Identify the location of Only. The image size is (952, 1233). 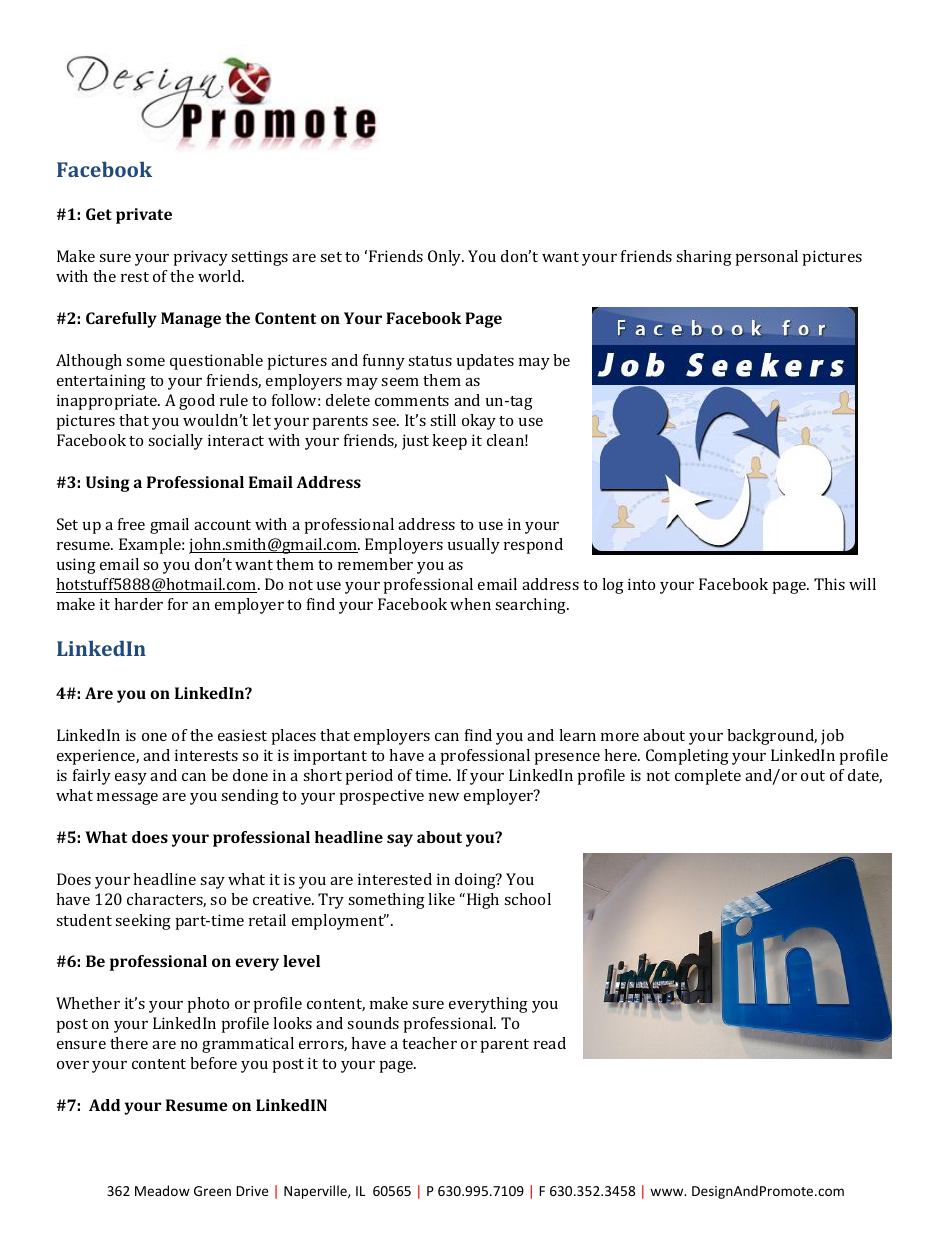
(446, 258).
